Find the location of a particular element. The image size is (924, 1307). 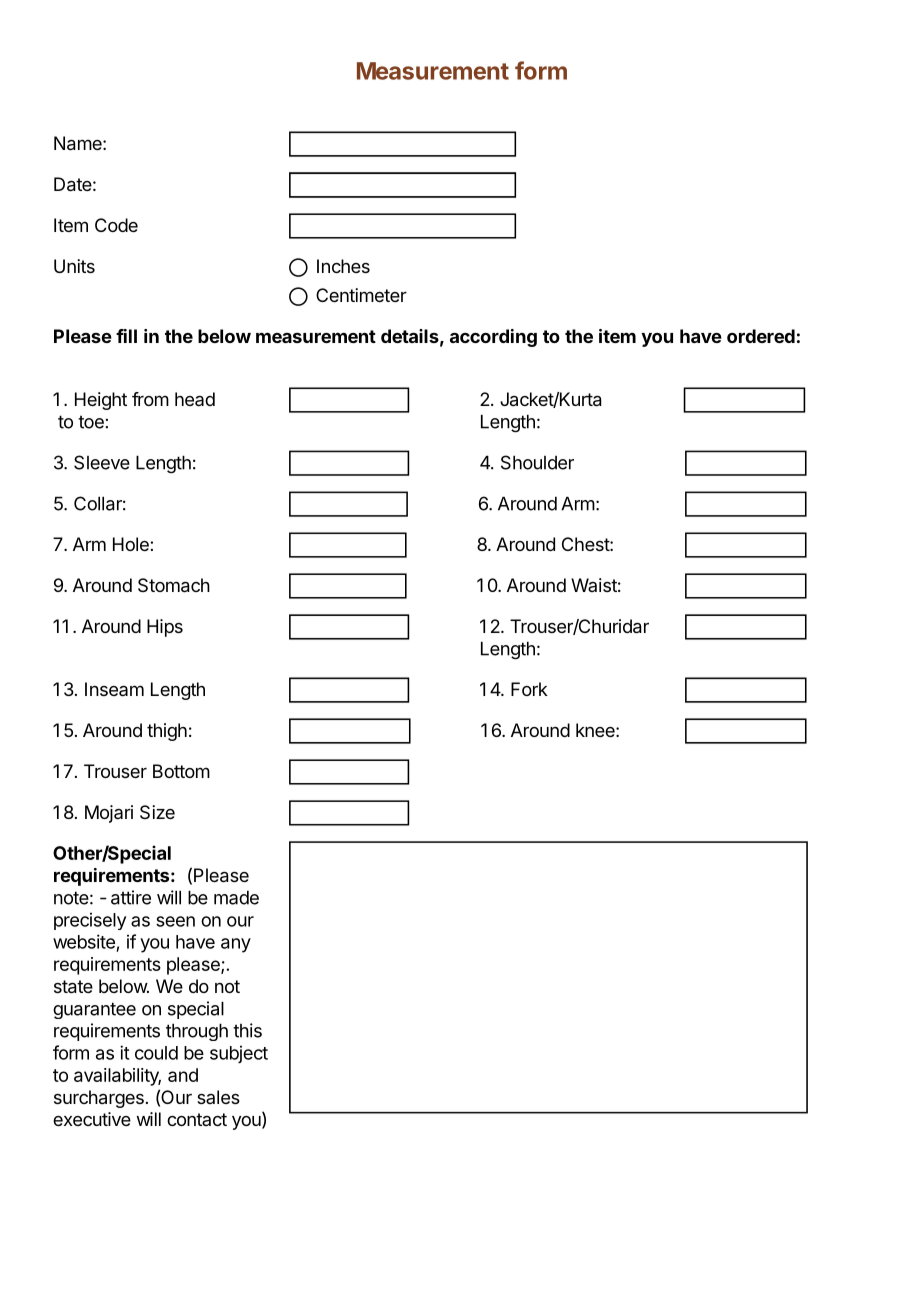

Fork is located at coordinates (529, 689).
